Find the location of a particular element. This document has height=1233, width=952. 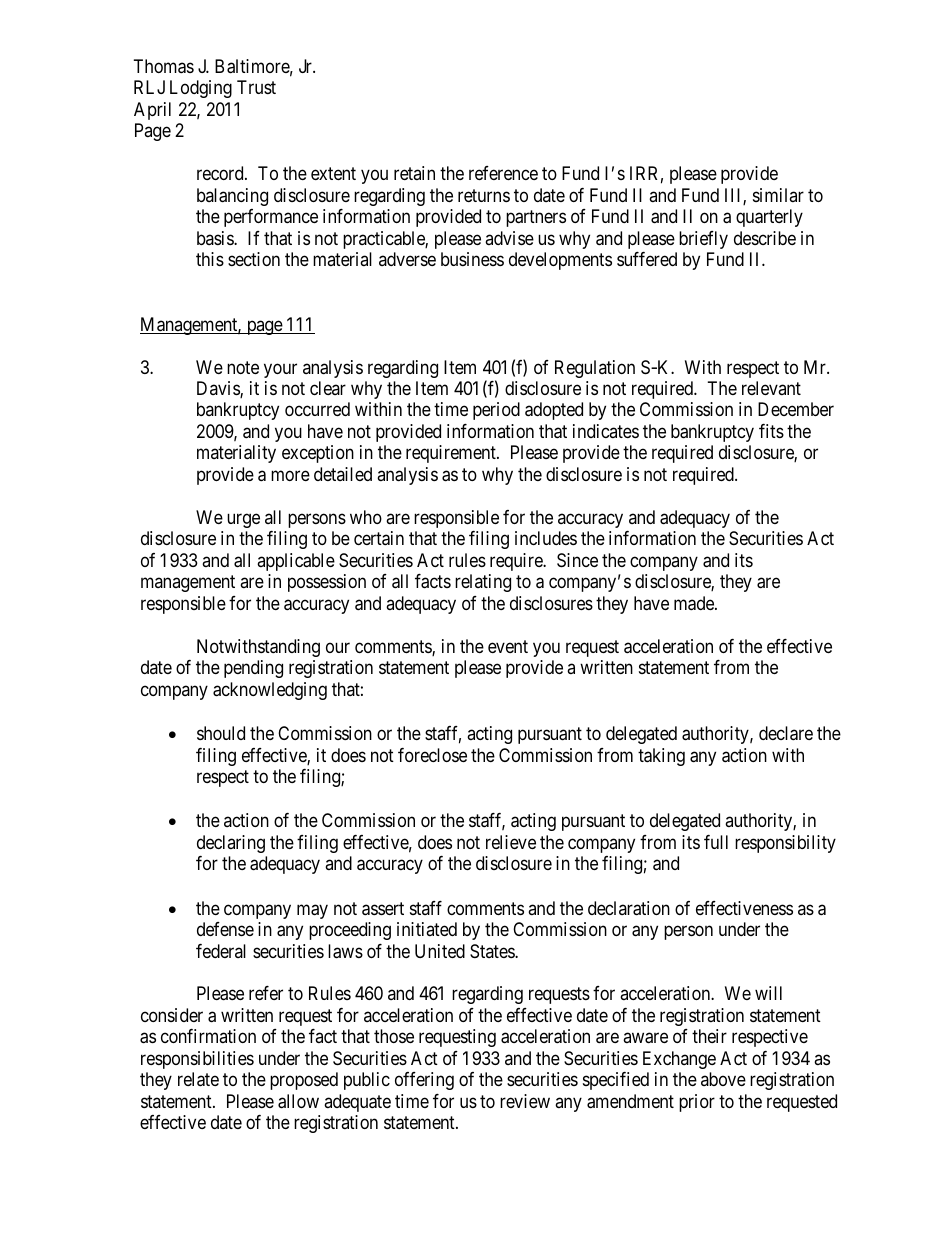

retain is located at coordinates (414, 173).
